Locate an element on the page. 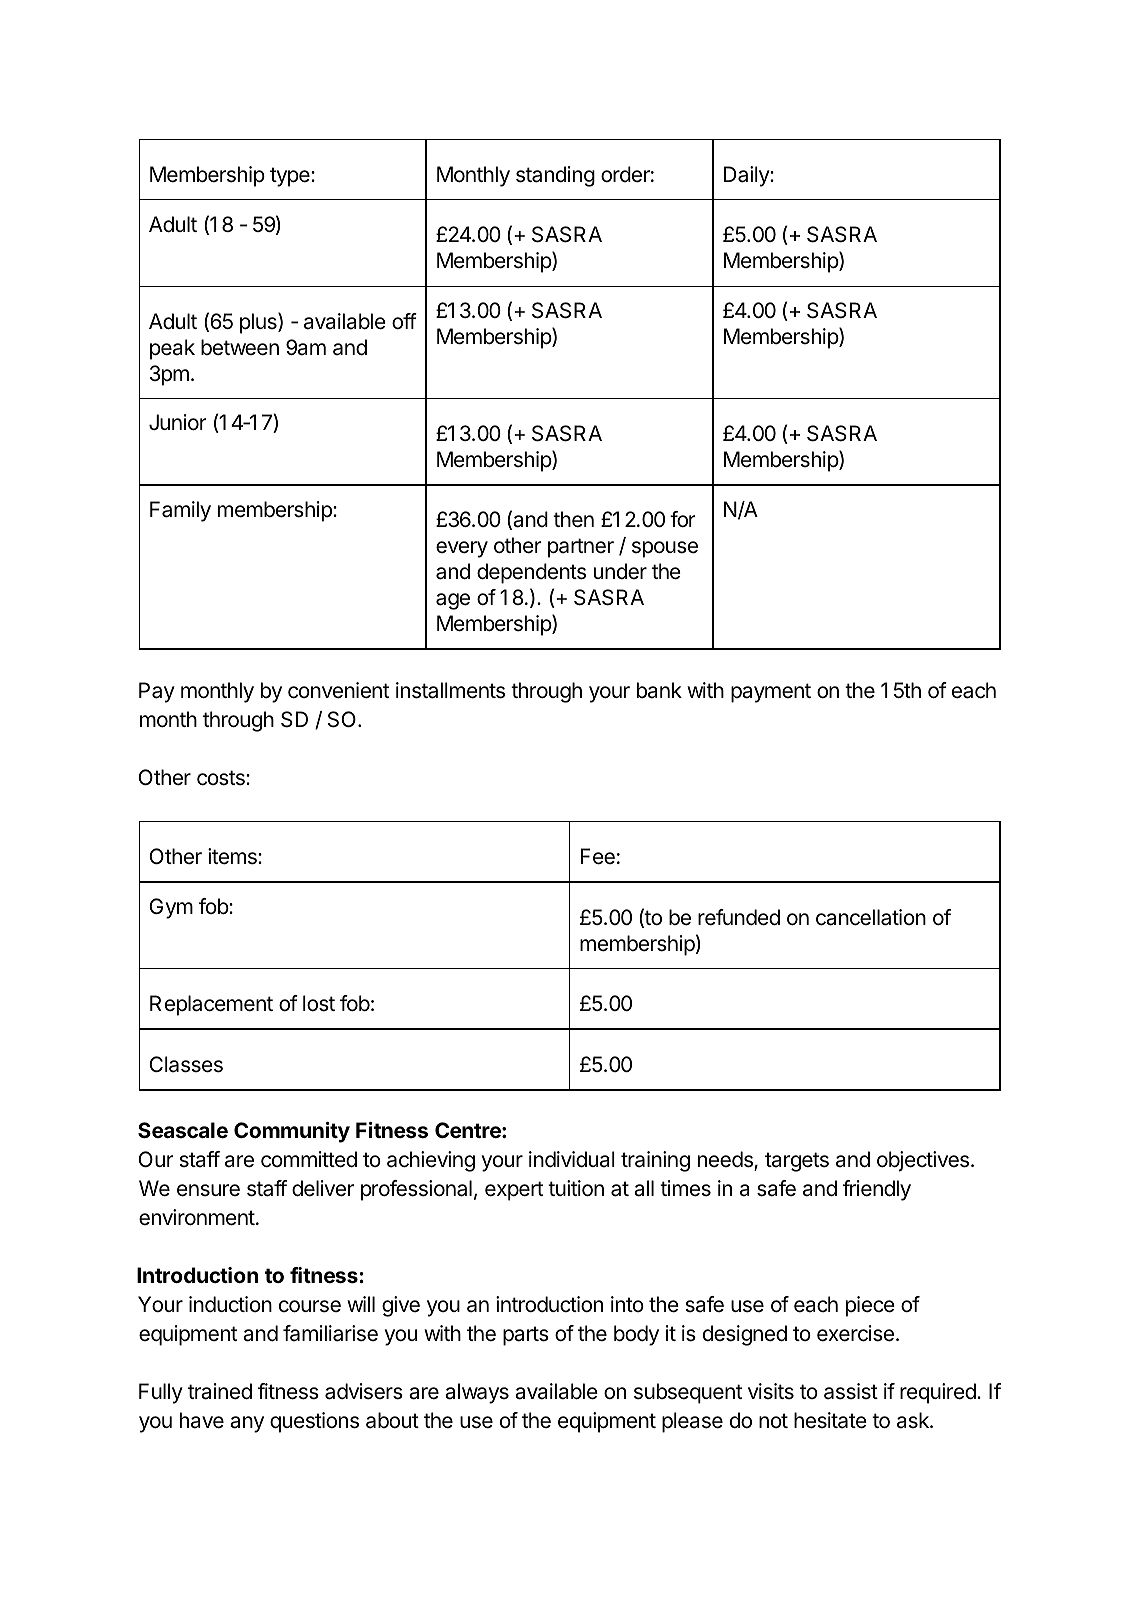  parts is located at coordinates (526, 1336).
